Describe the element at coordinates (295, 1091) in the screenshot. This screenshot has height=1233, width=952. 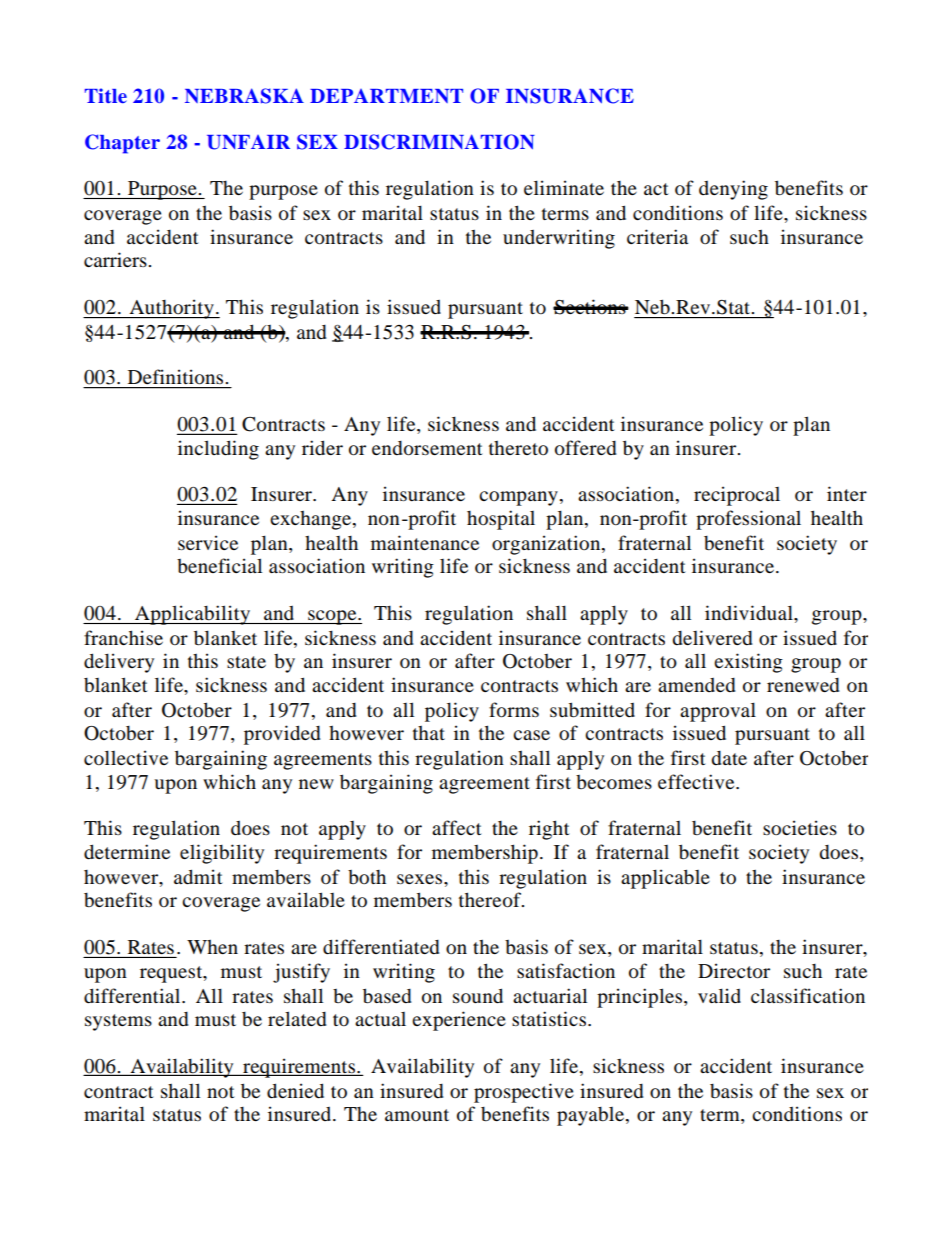
I see `denied` at that location.
